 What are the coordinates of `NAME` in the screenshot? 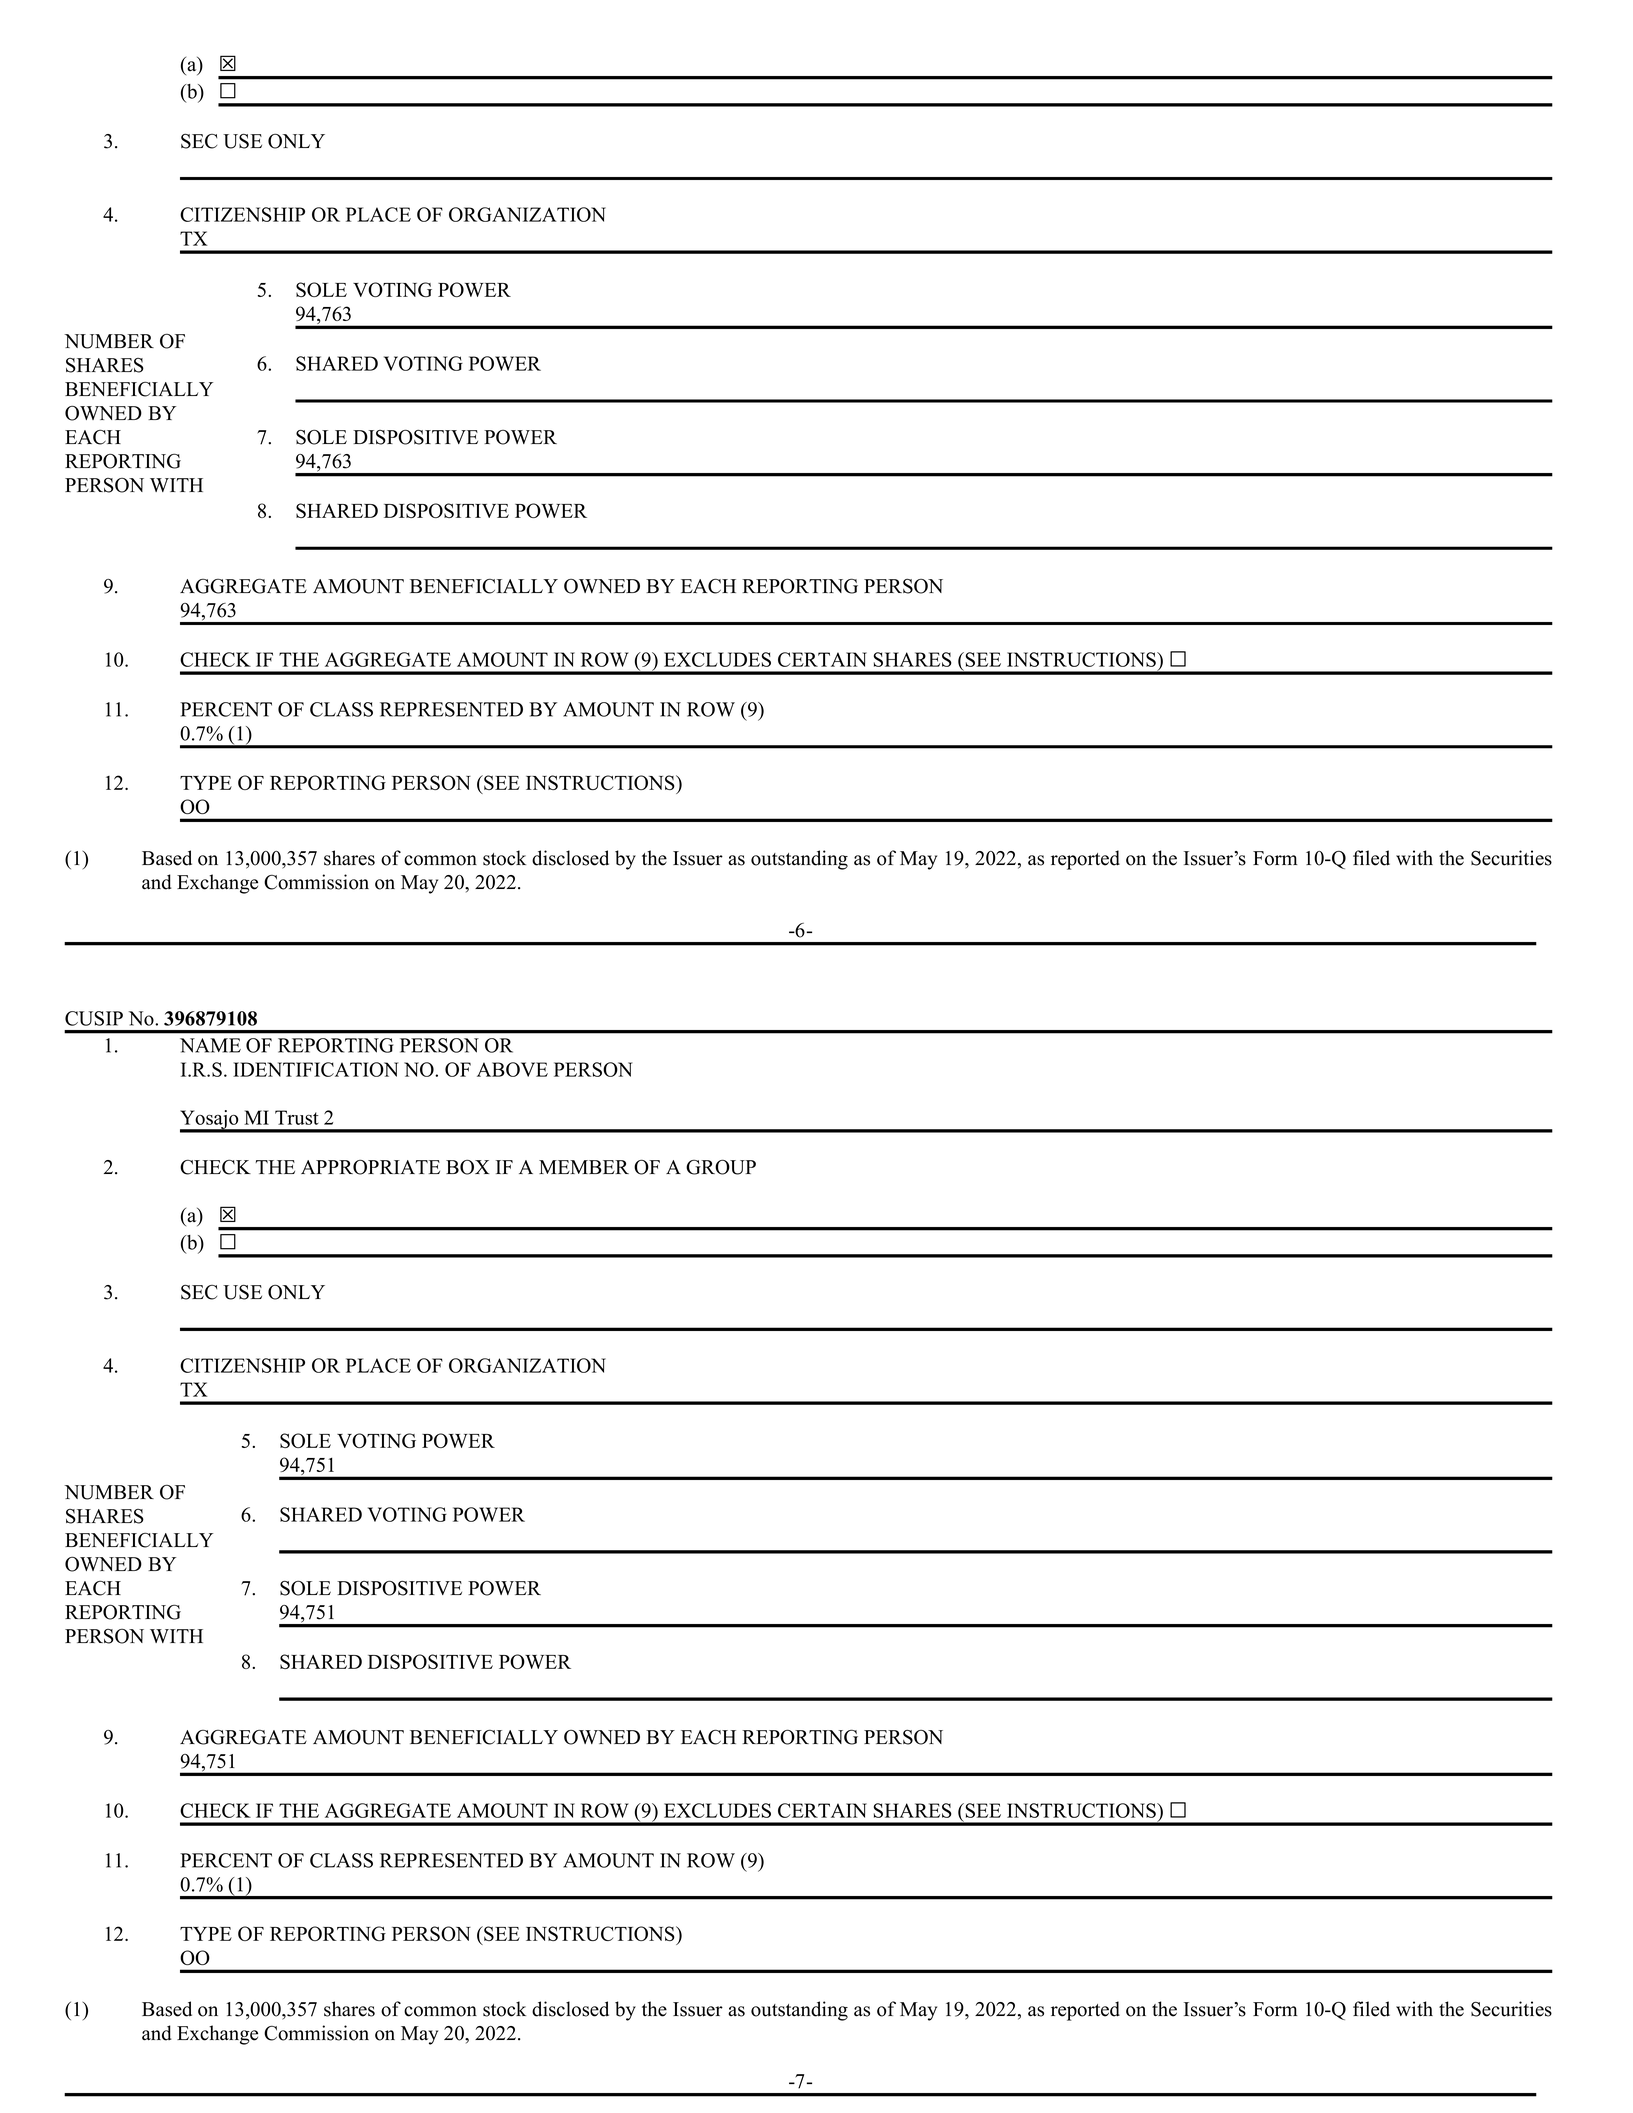 It's located at (210, 1045).
